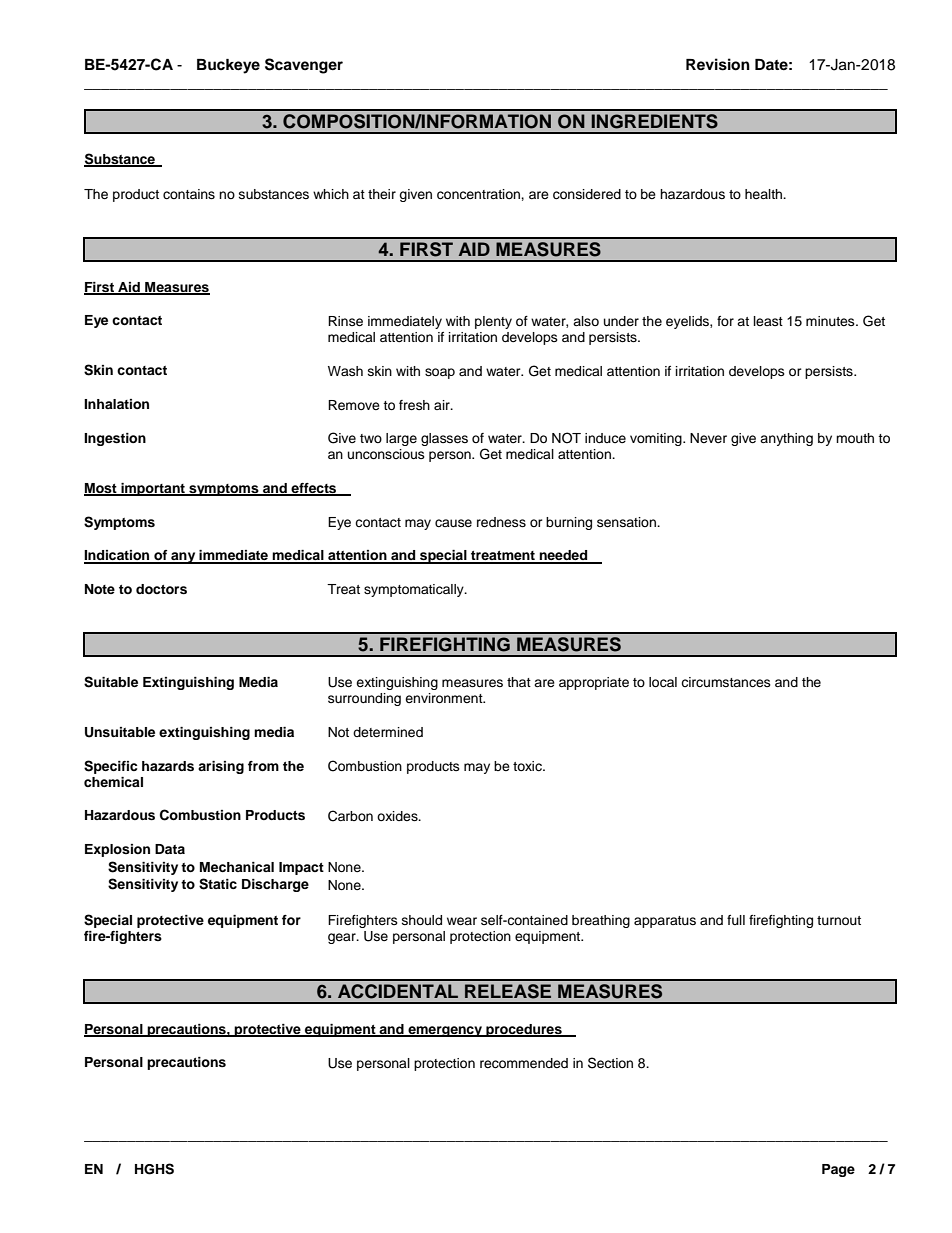 The width and height of the screenshot is (952, 1233). What do you see at coordinates (228, 66) in the screenshot?
I see `Buckeye` at bounding box center [228, 66].
